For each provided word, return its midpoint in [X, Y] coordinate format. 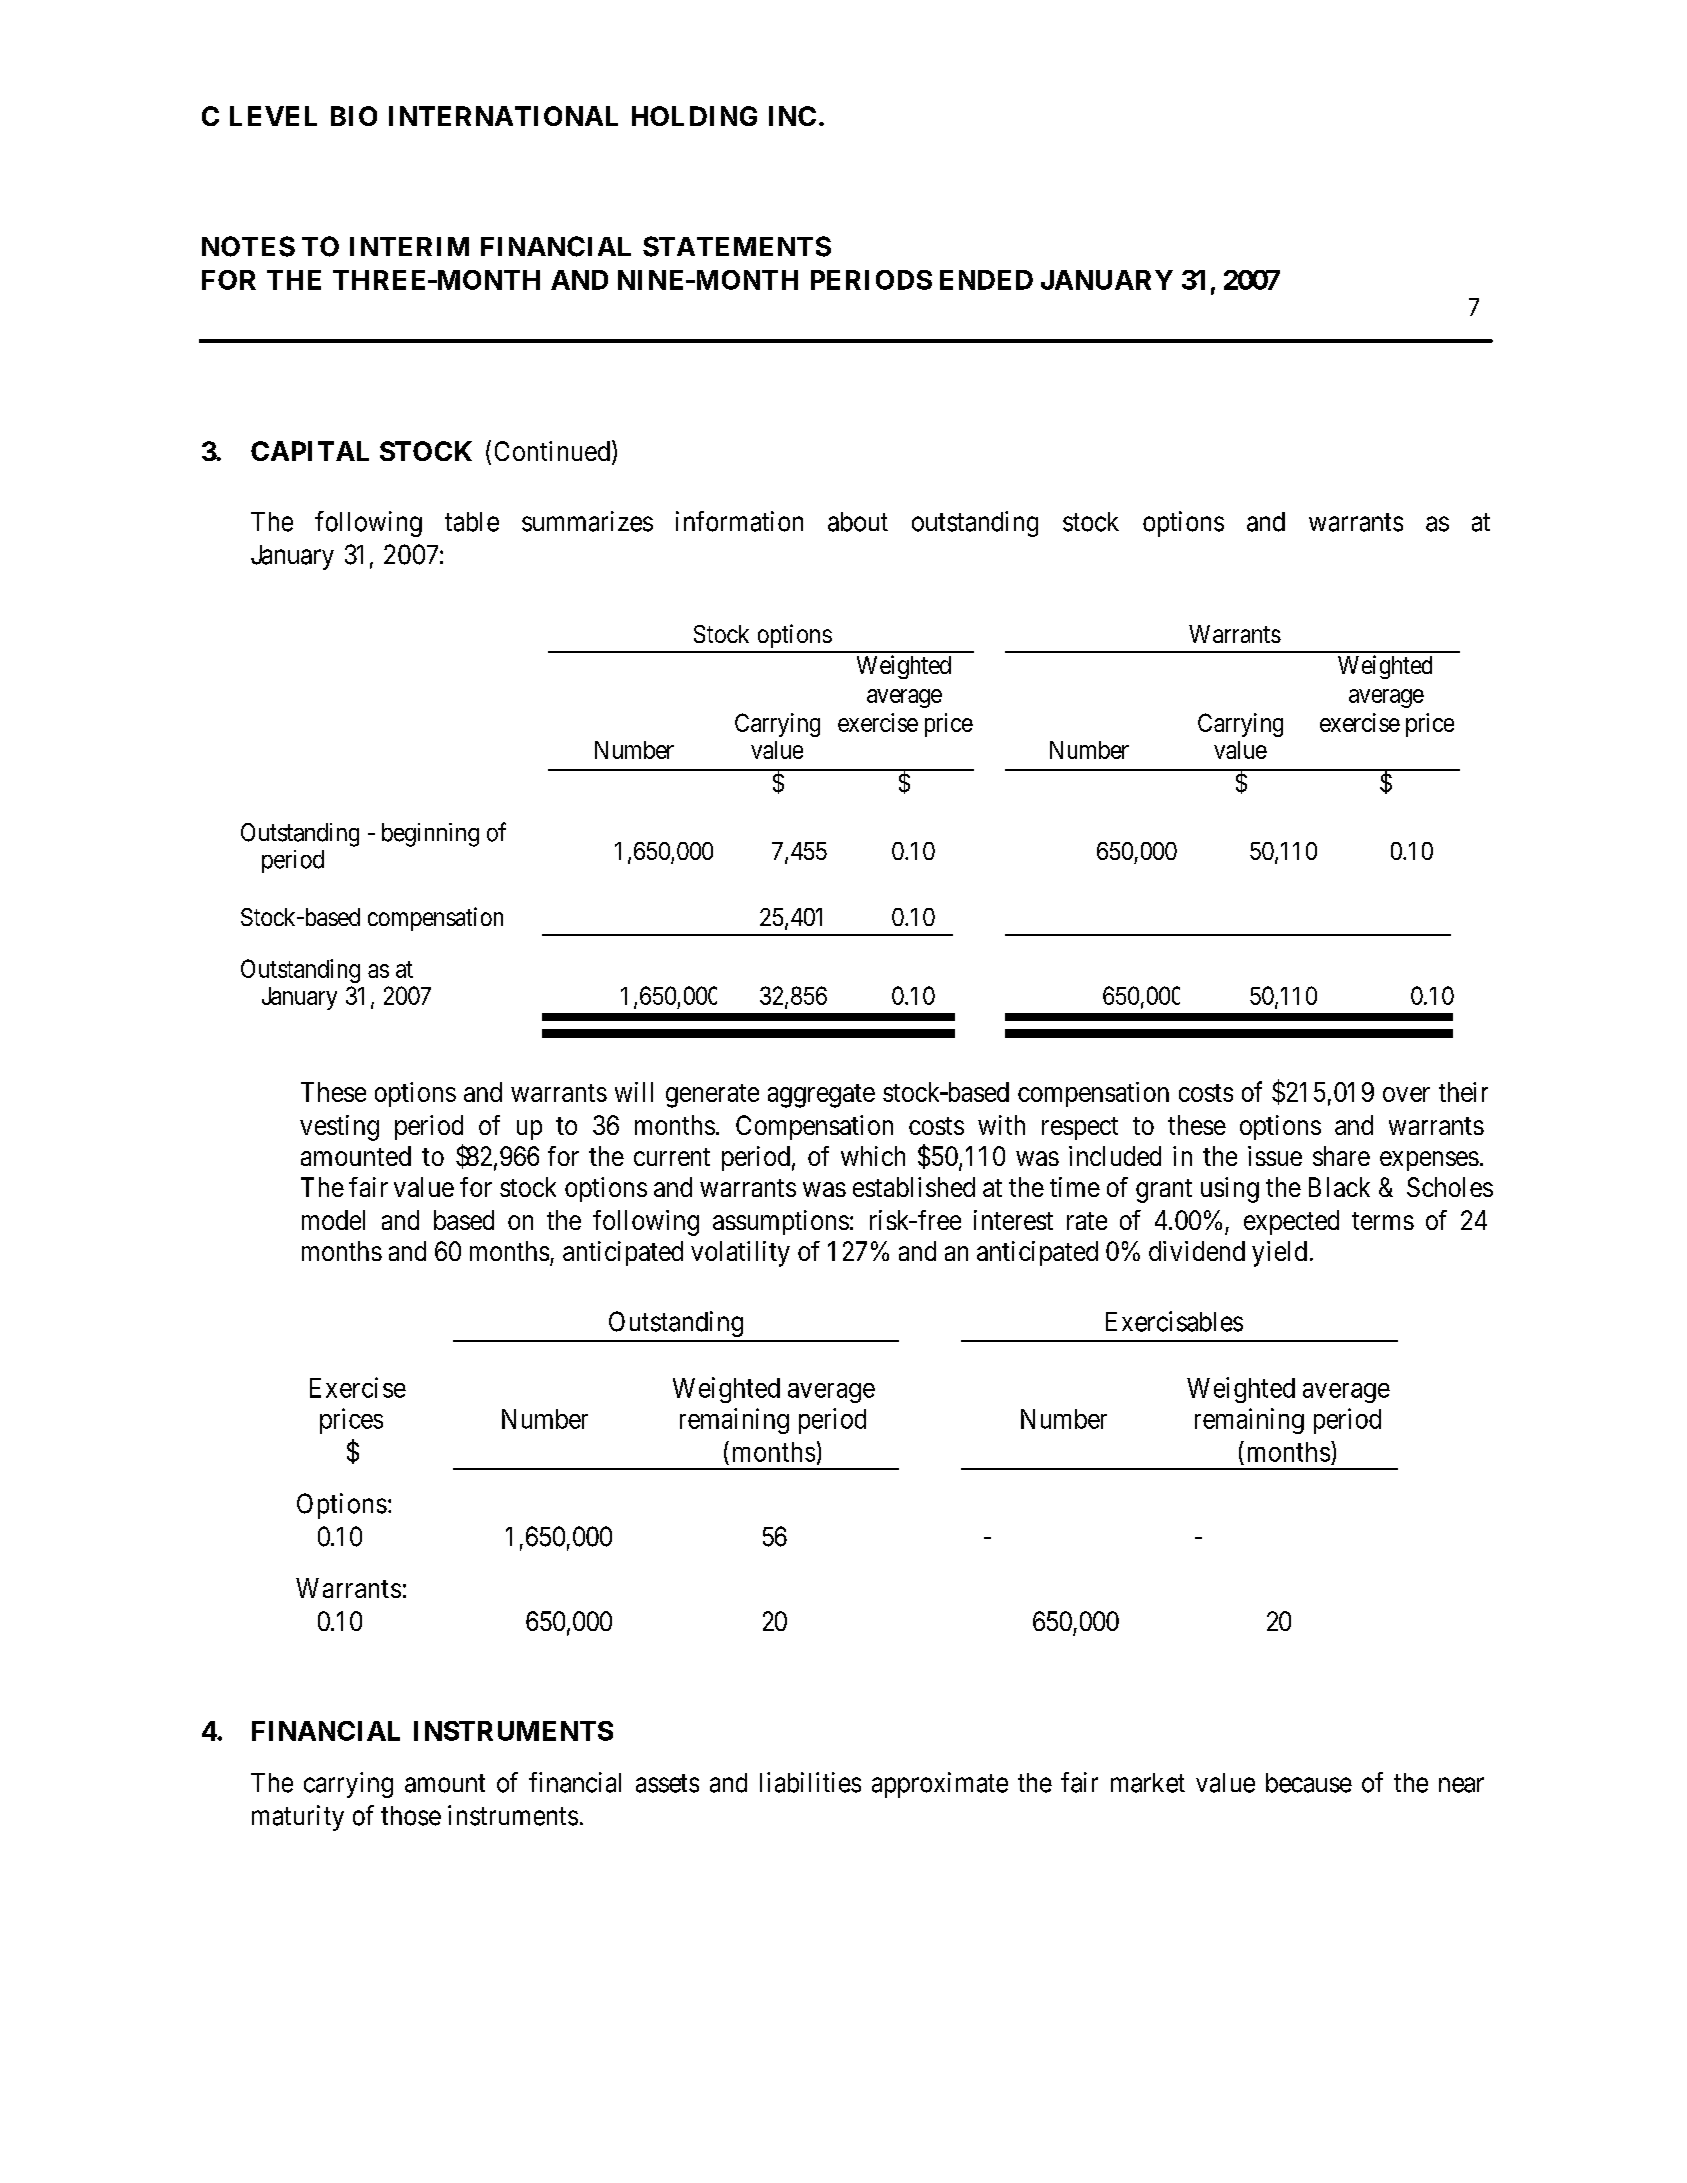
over [1406, 1094]
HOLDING [694, 116]
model [333, 1220]
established [914, 1187]
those [411, 1816]
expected [1291, 1222]
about [858, 522]
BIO [354, 116]
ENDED [986, 280]
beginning [430, 835]
